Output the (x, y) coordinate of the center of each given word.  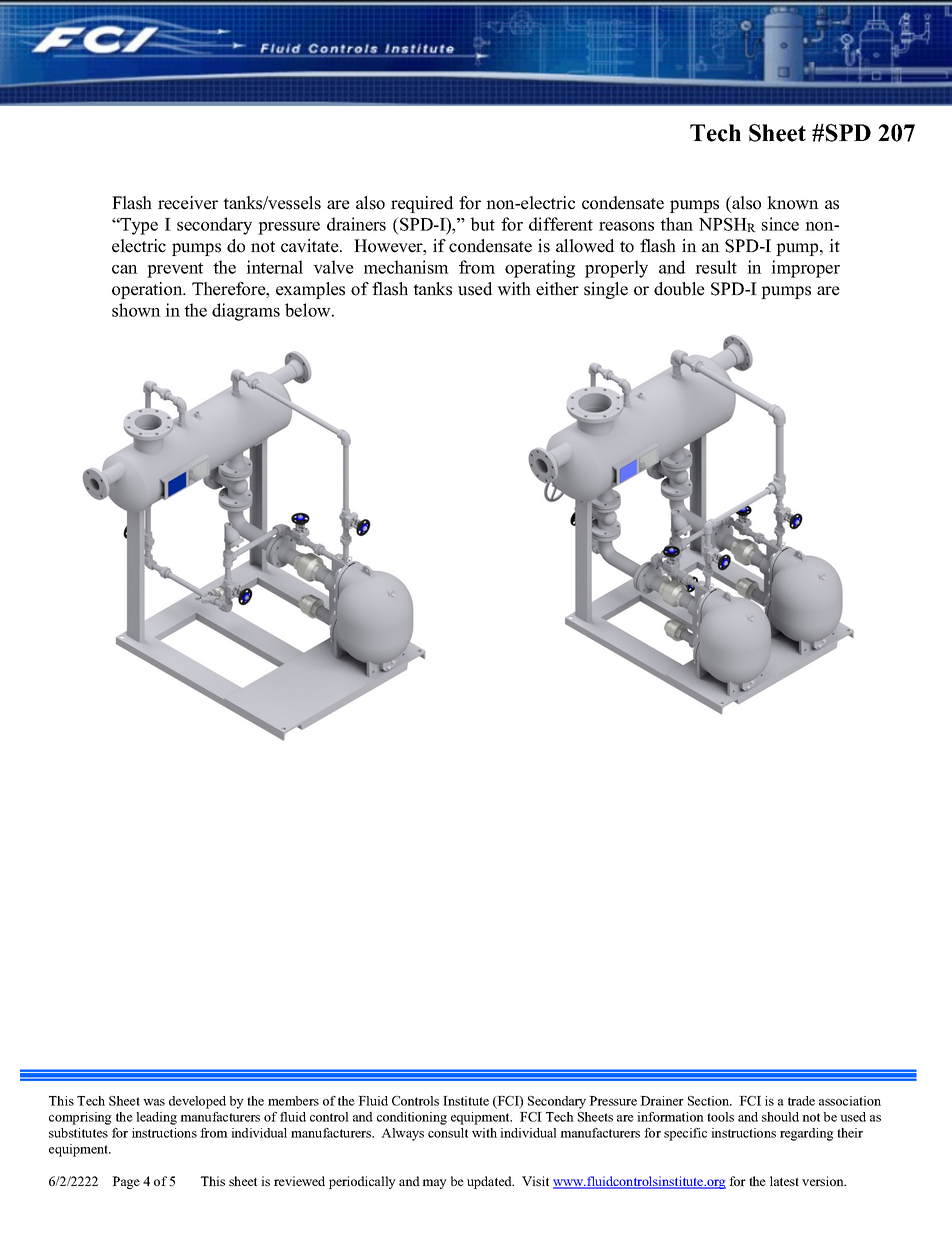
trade (801, 1101)
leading (156, 1118)
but (483, 224)
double (679, 289)
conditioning (412, 1118)
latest (784, 1181)
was (154, 1102)
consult (448, 1133)
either (557, 289)
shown (136, 310)
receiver (188, 203)
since (780, 224)
